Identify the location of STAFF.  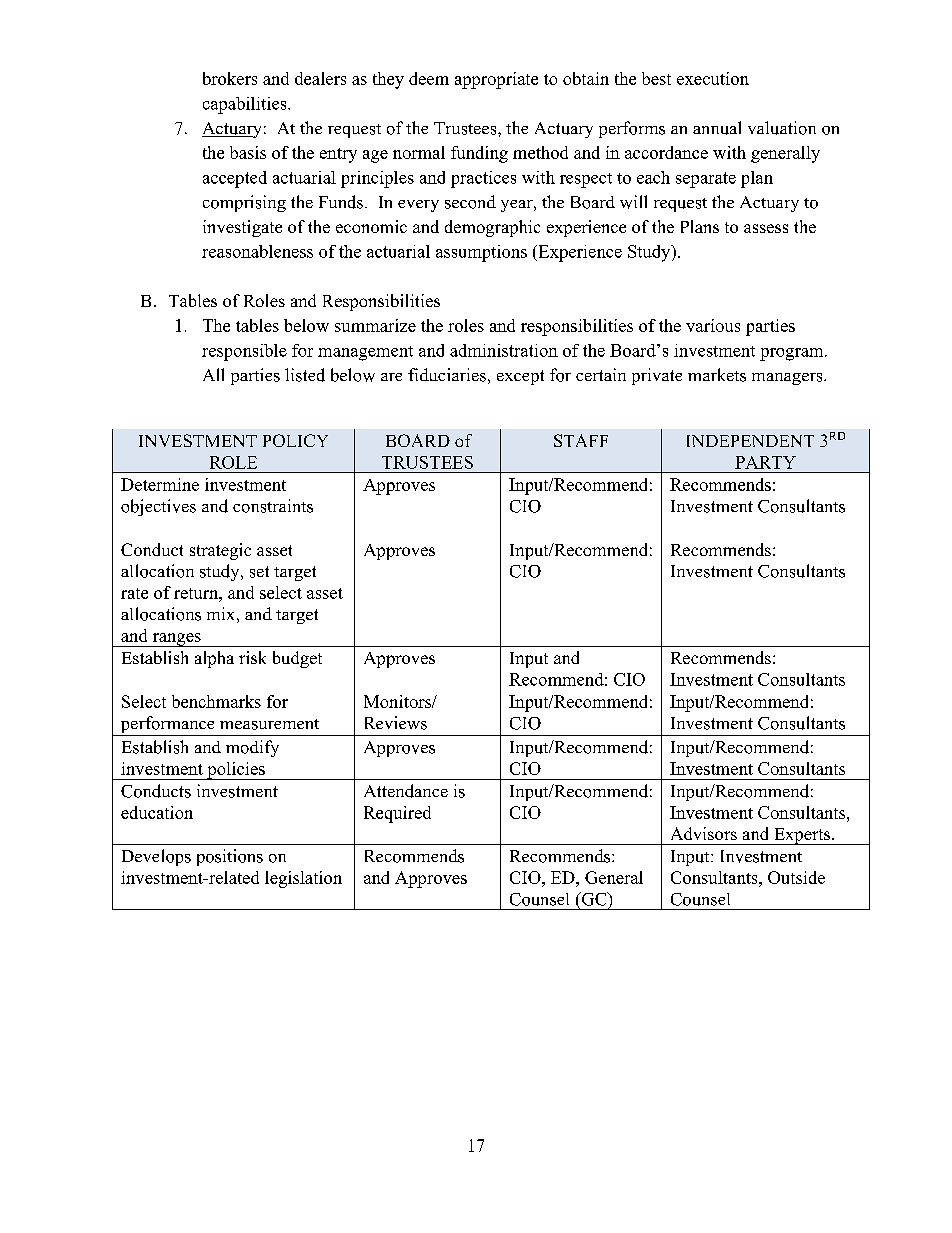
(581, 440).
